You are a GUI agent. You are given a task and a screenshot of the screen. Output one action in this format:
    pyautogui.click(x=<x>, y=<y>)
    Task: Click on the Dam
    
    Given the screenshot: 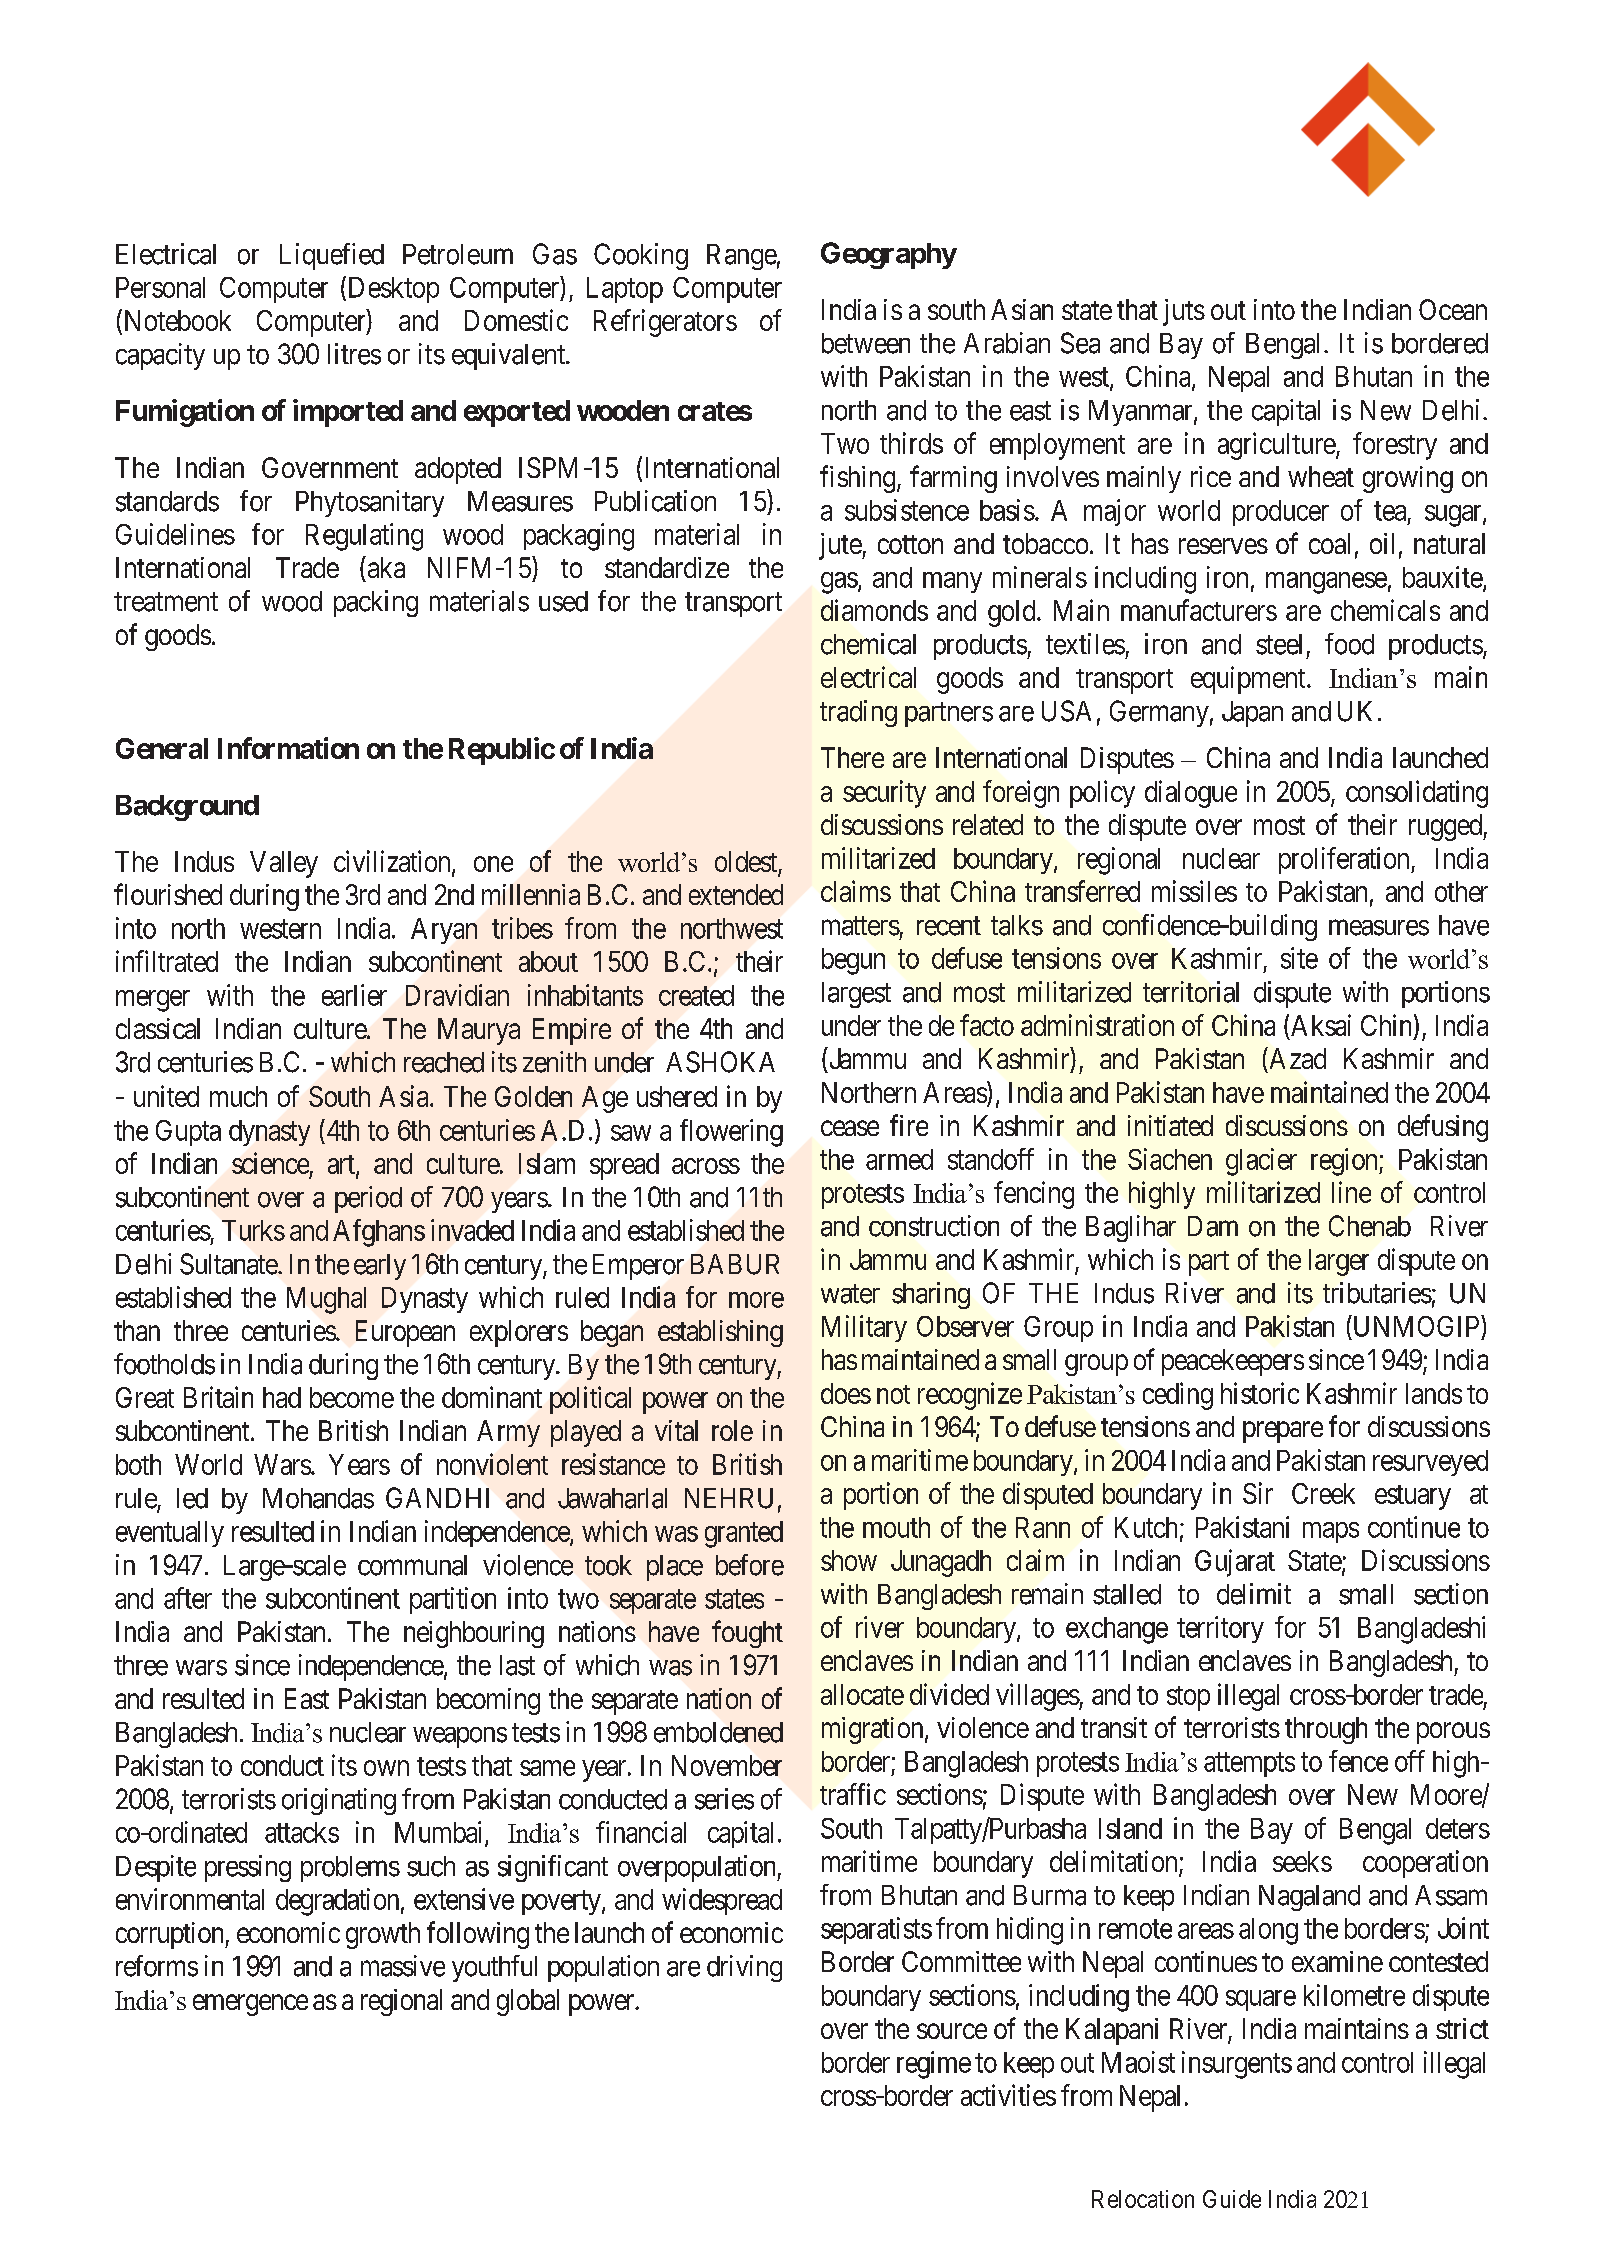 What is the action you would take?
    pyautogui.click(x=1213, y=1226)
